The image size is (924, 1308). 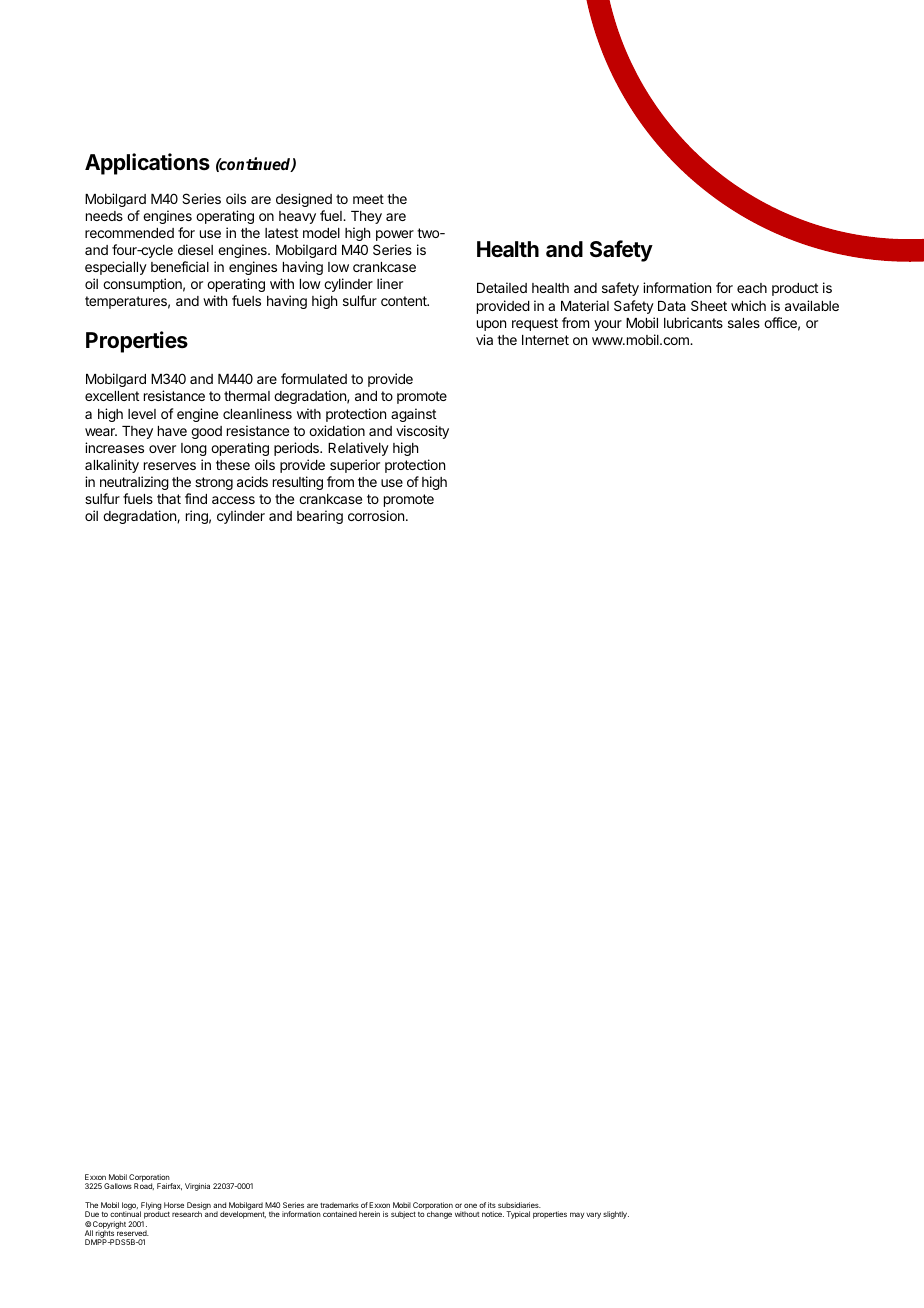 What do you see at coordinates (470, 1205) in the screenshot?
I see `one` at bounding box center [470, 1205].
